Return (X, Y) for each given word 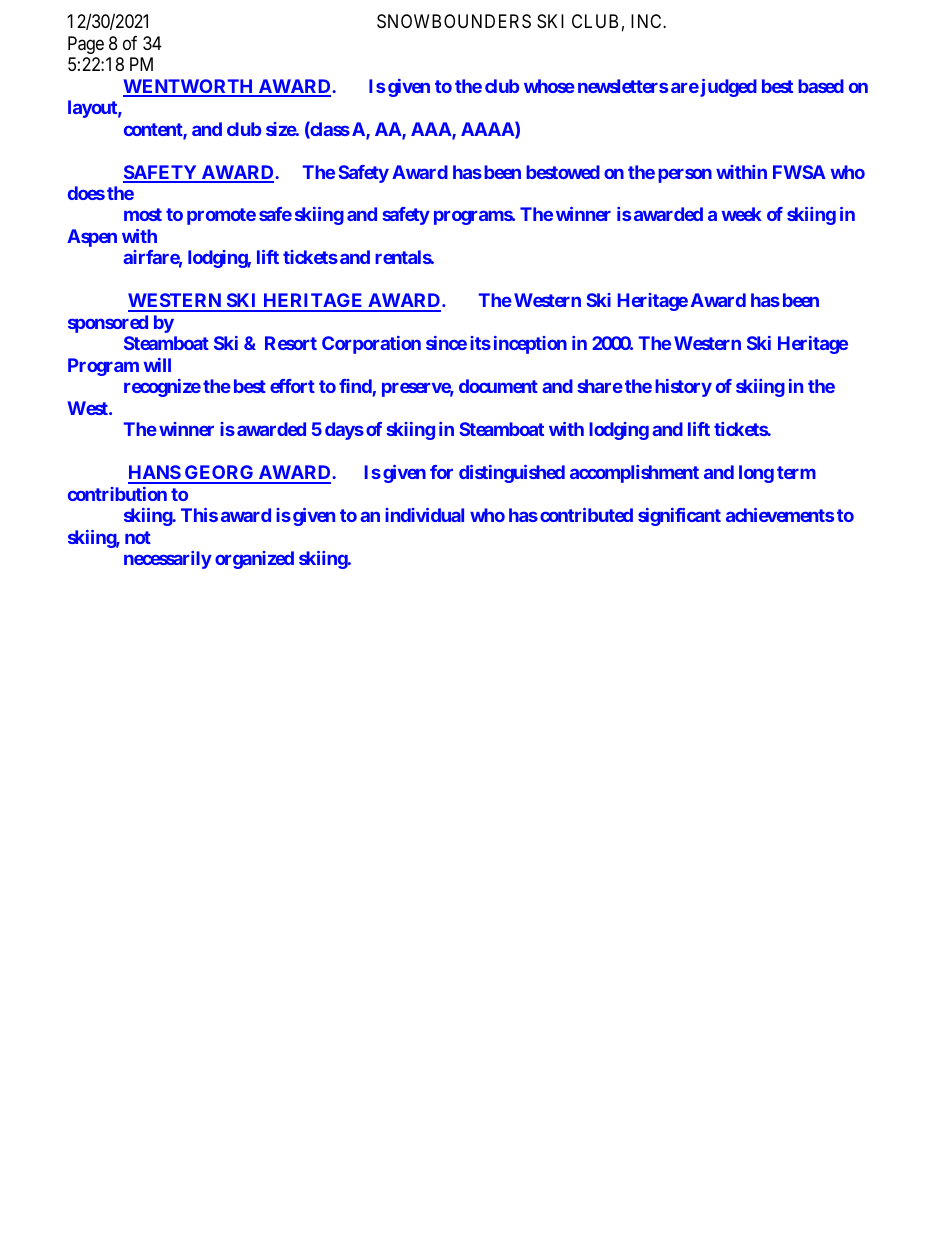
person (685, 175)
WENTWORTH (189, 87)
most (143, 214)
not (138, 537)
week (742, 214)
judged (727, 88)
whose (549, 86)
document (498, 386)
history (683, 388)
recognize (162, 388)
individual (424, 515)
